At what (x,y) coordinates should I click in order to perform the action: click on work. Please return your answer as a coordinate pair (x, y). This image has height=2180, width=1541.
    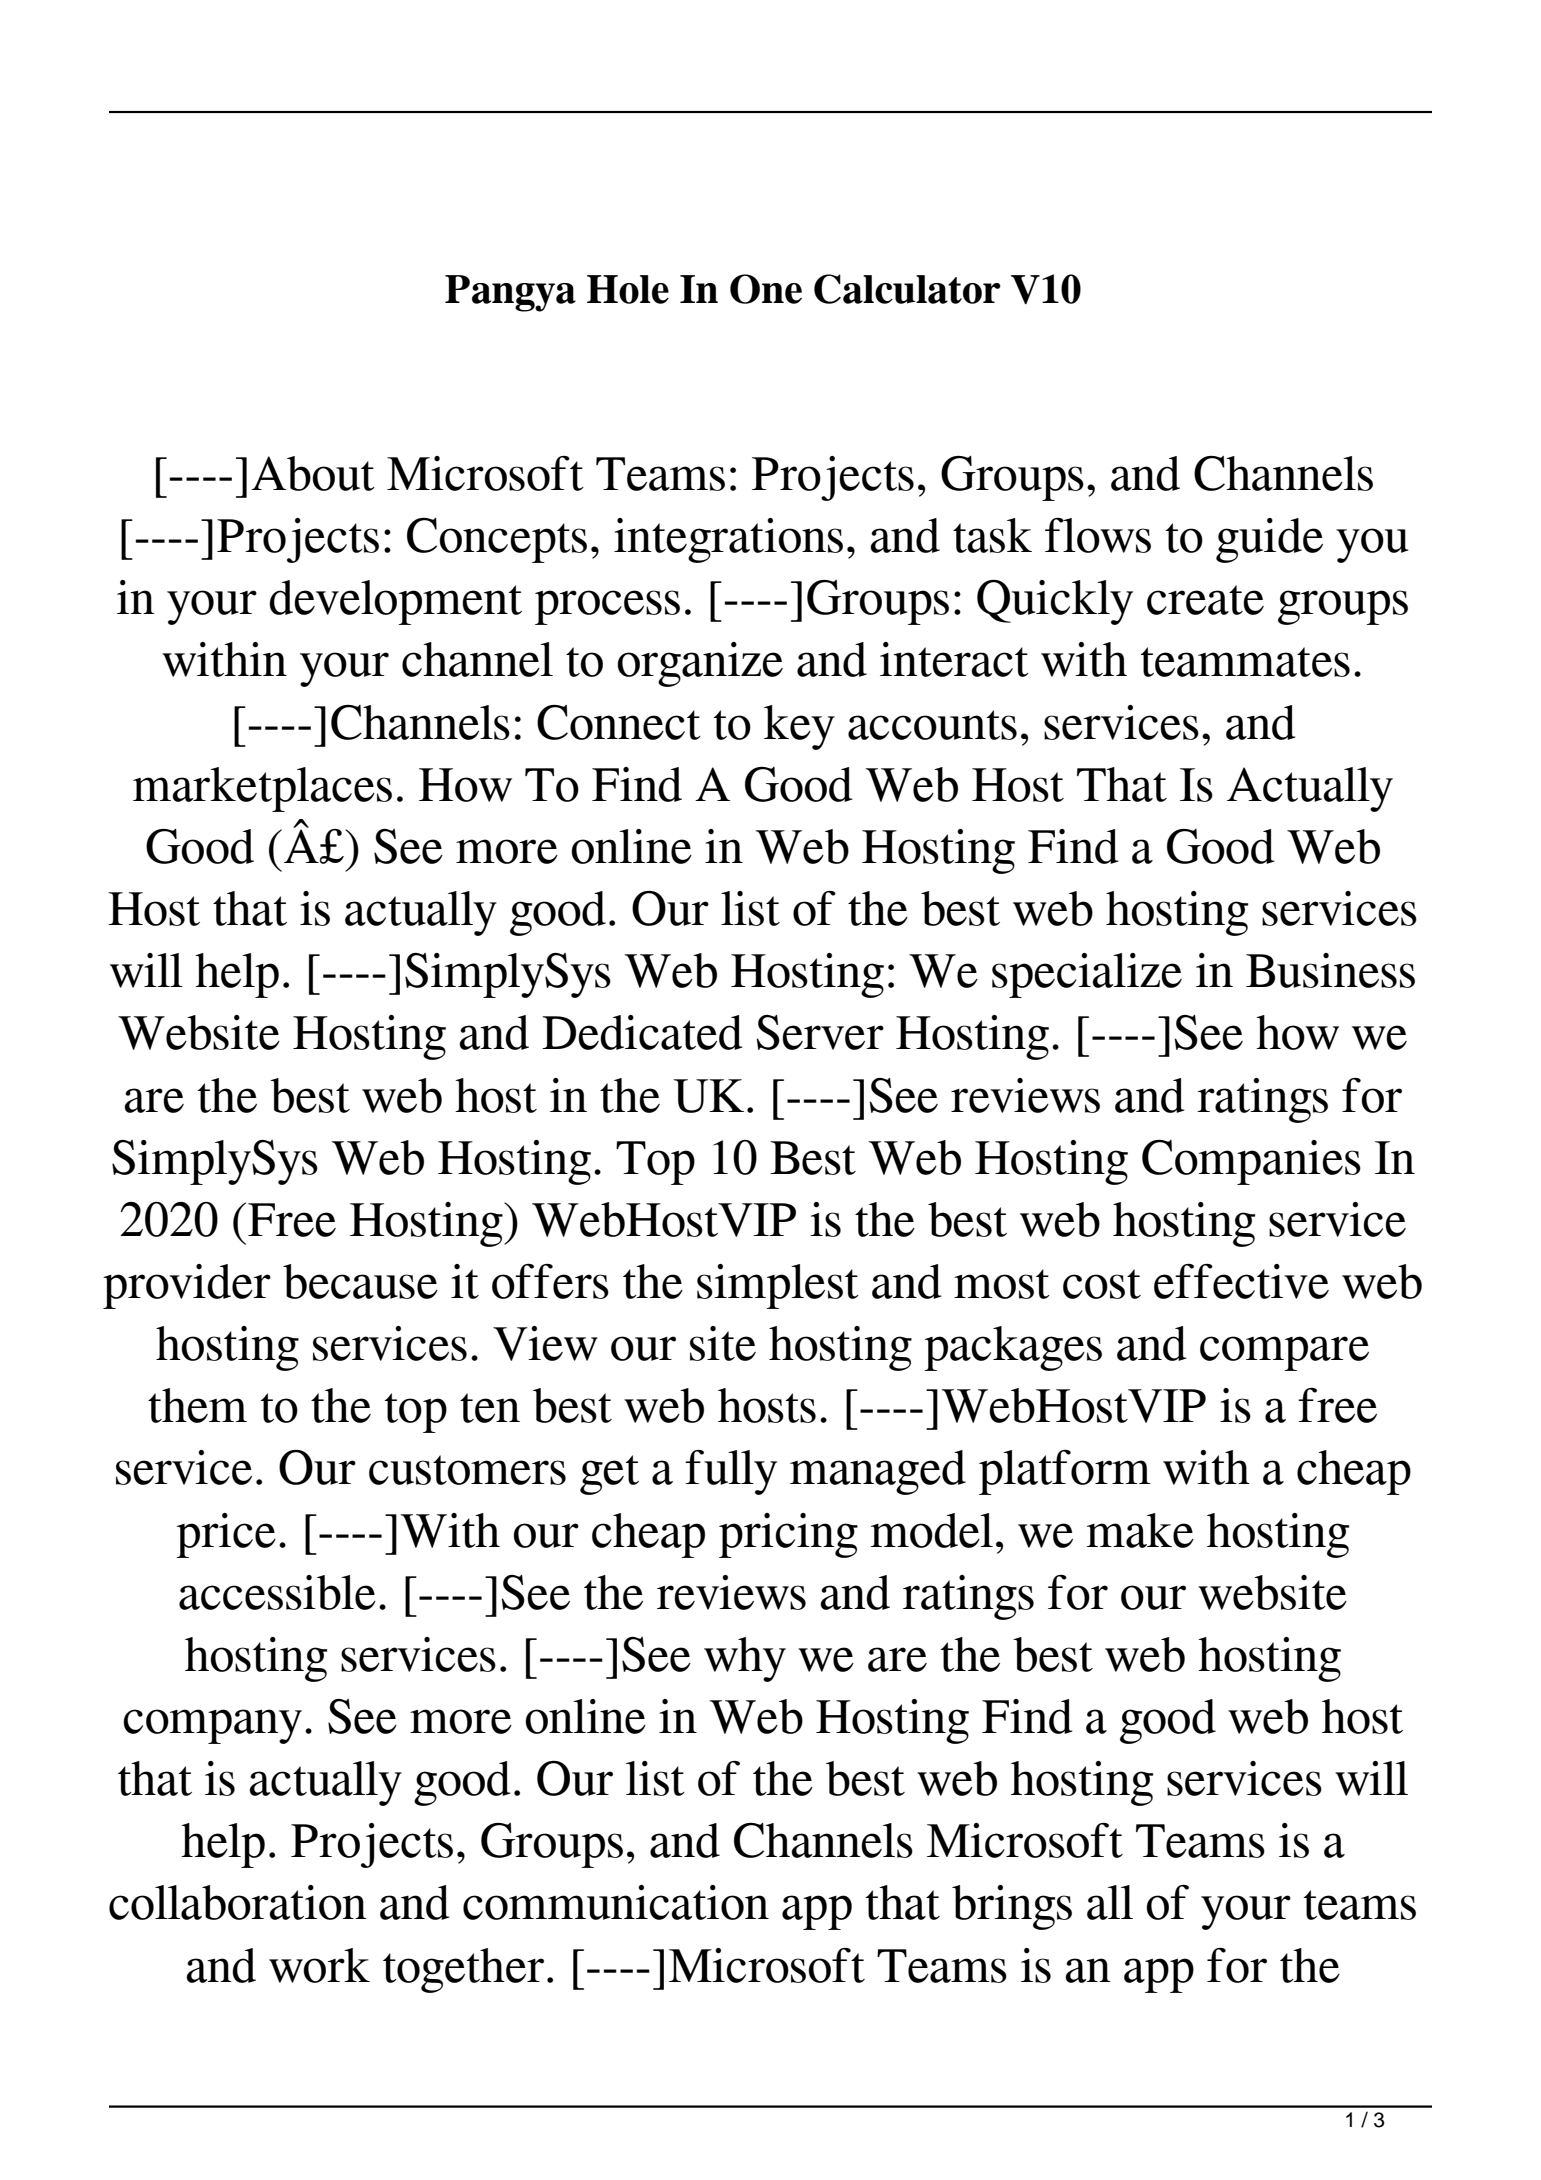
    Looking at the image, I should click on (319, 1965).
